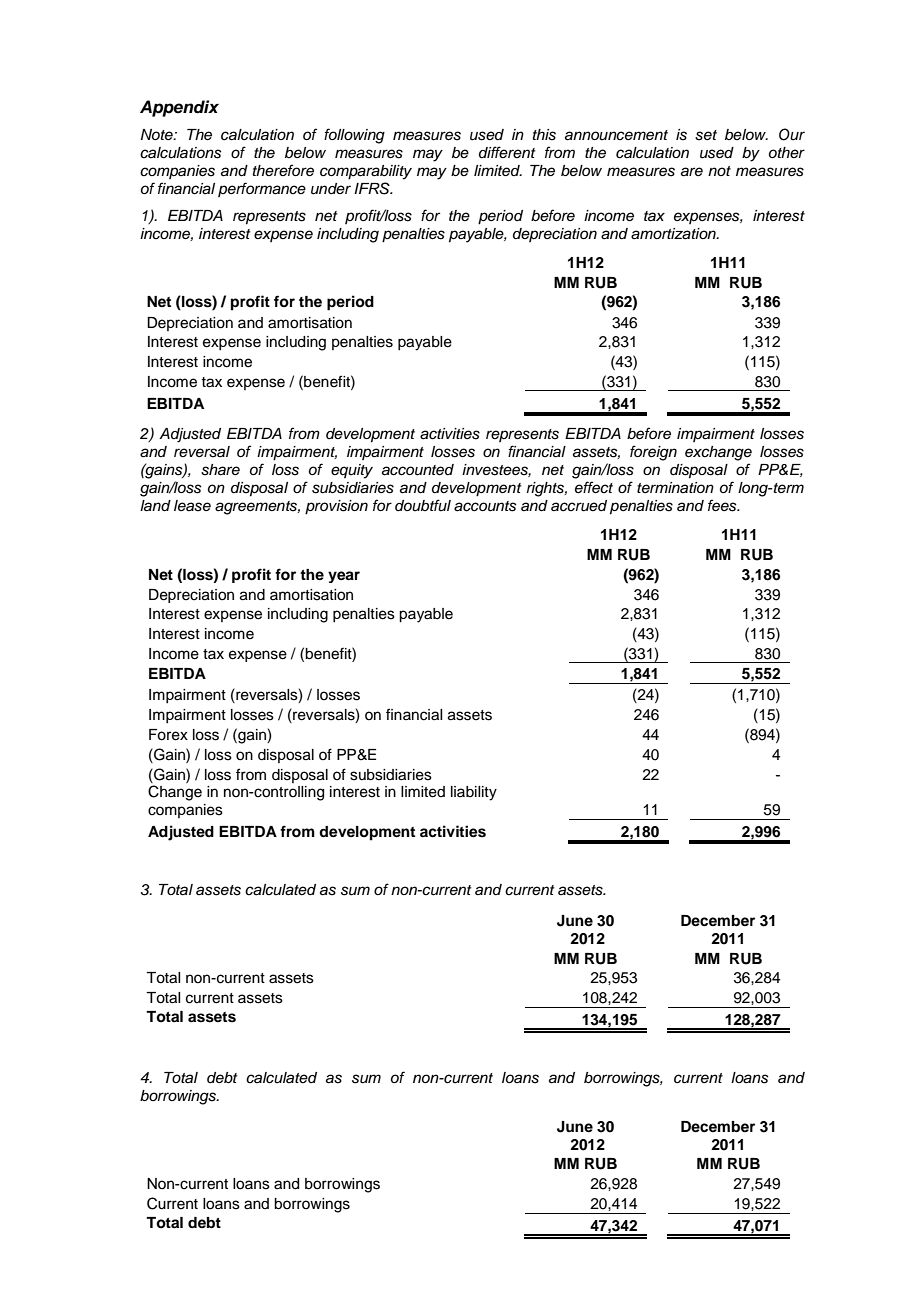  What do you see at coordinates (220, 470) in the screenshot?
I see `share` at bounding box center [220, 470].
